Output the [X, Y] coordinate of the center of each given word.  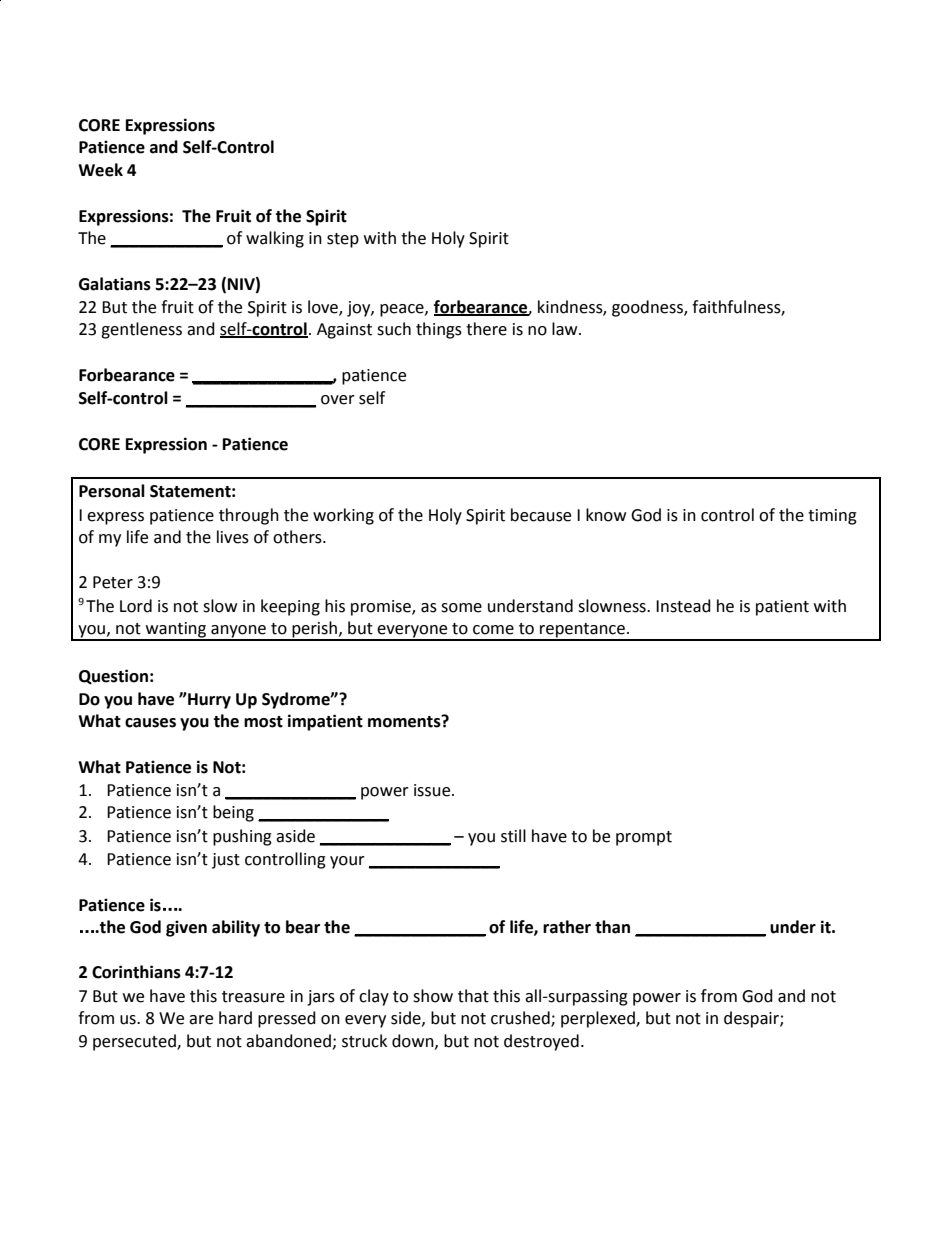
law [566, 329]
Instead [683, 606]
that [473, 996]
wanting [176, 631]
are [201, 1020]
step [343, 240]
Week [100, 170]
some [461, 608]
